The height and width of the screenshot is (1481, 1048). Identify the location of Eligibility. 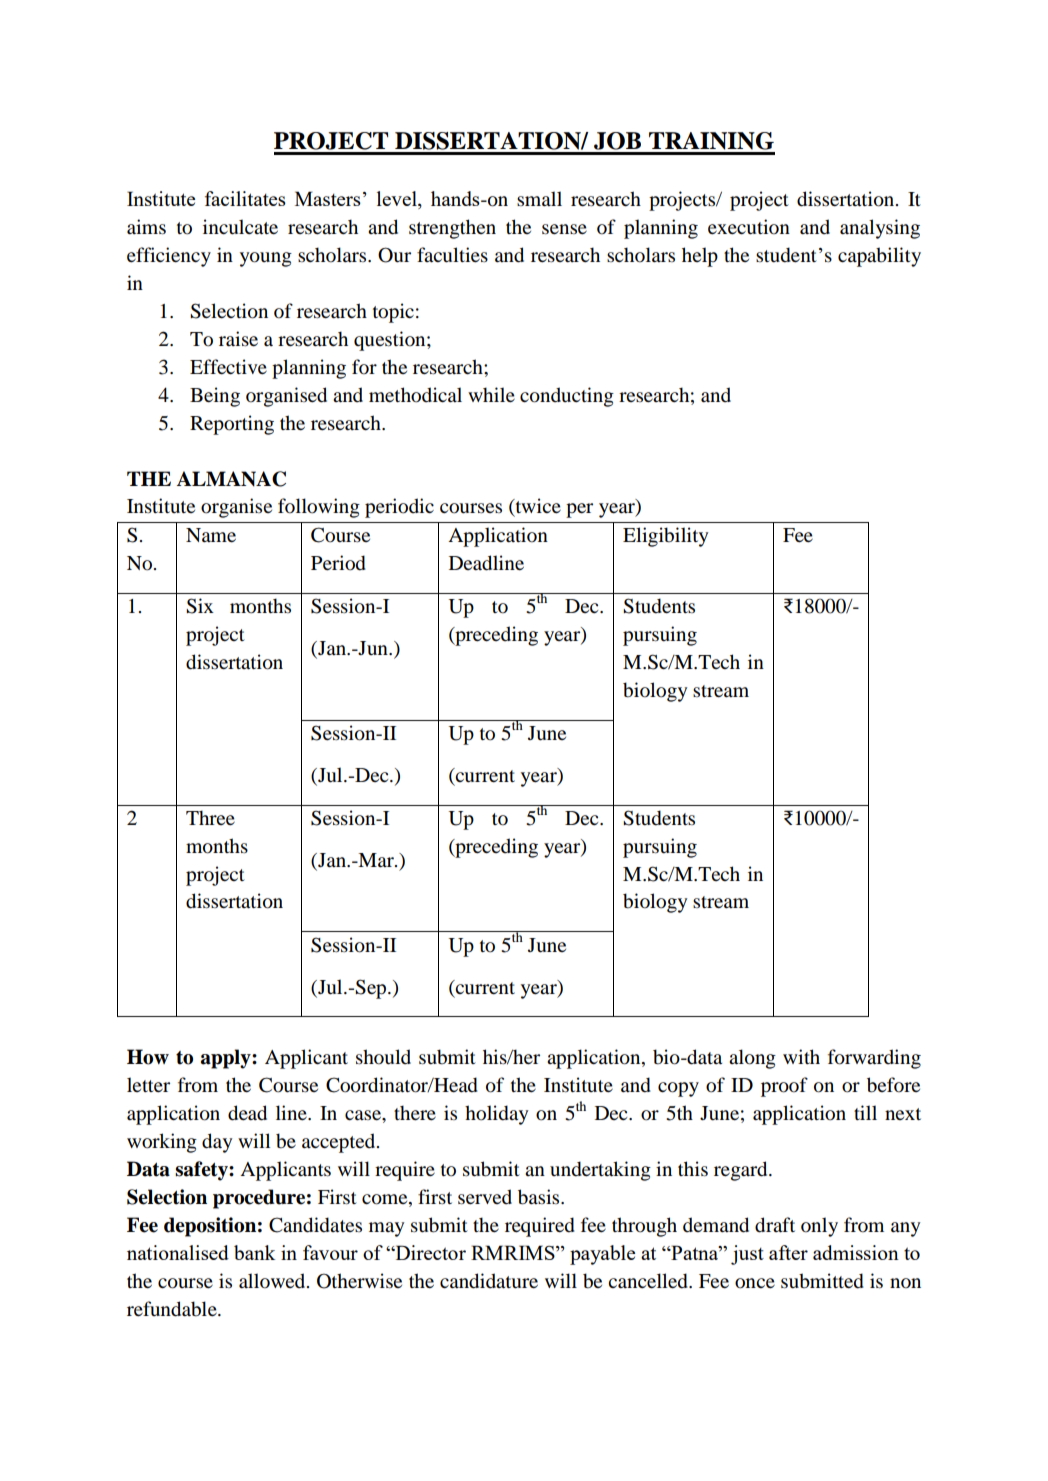
(665, 537).
